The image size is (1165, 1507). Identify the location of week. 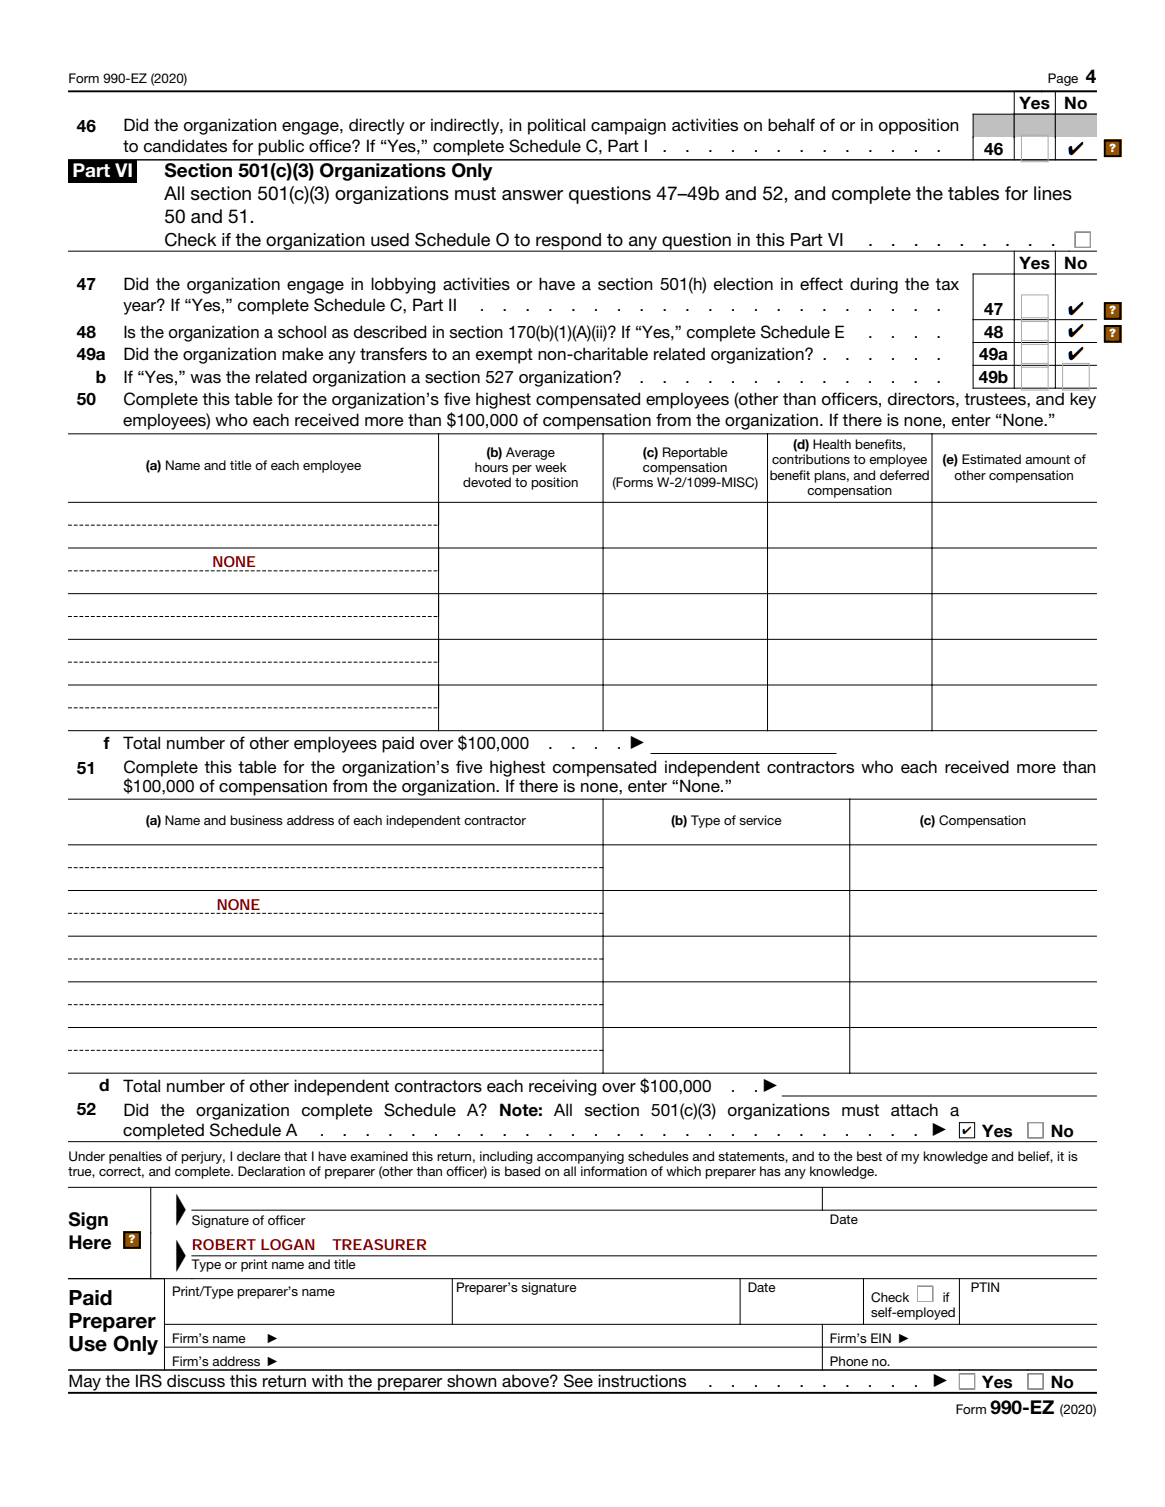
(551, 467).
